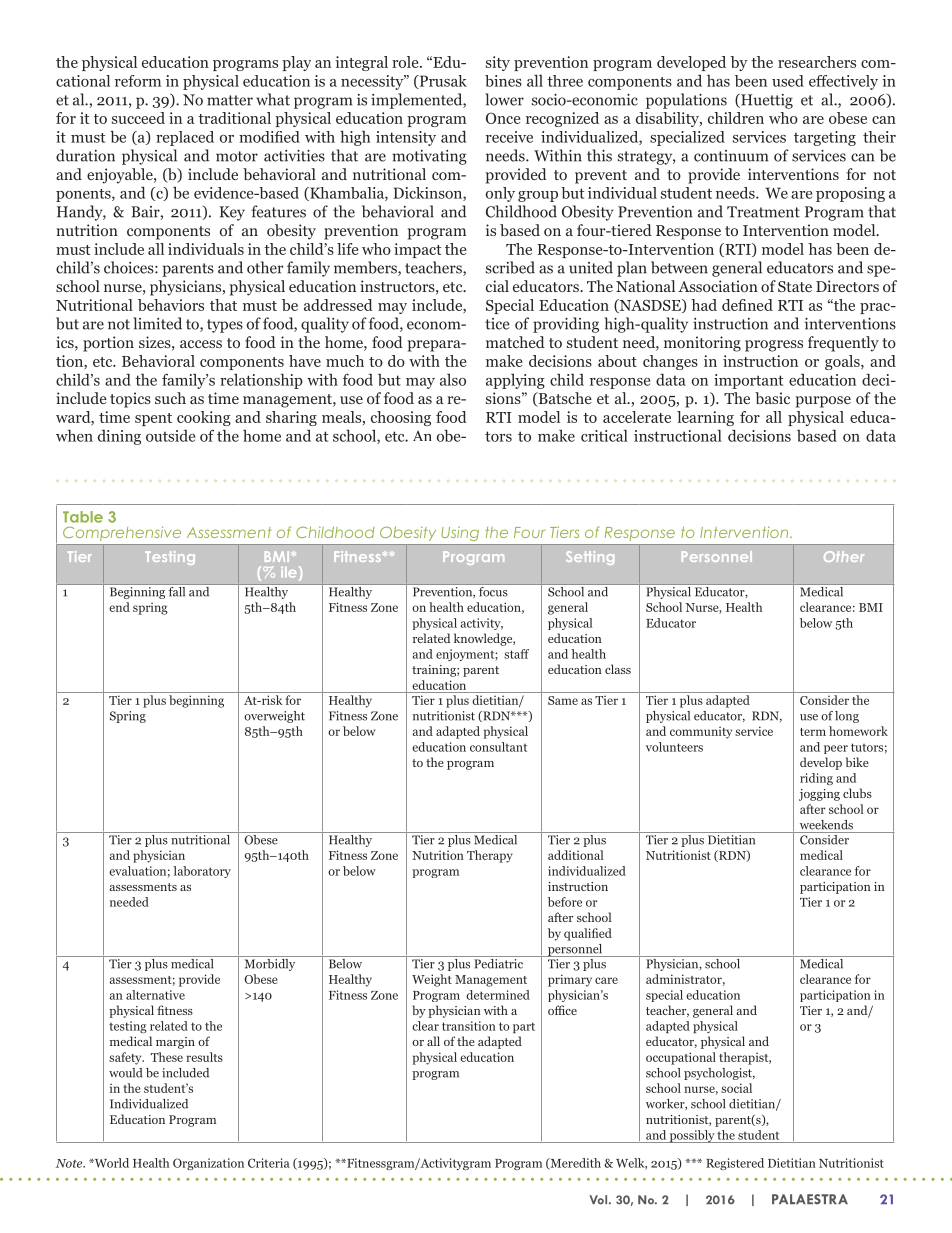 This page has height=1233, width=952. Describe the element at coordinates (847, 717) in the page. I see `long` at that location.
